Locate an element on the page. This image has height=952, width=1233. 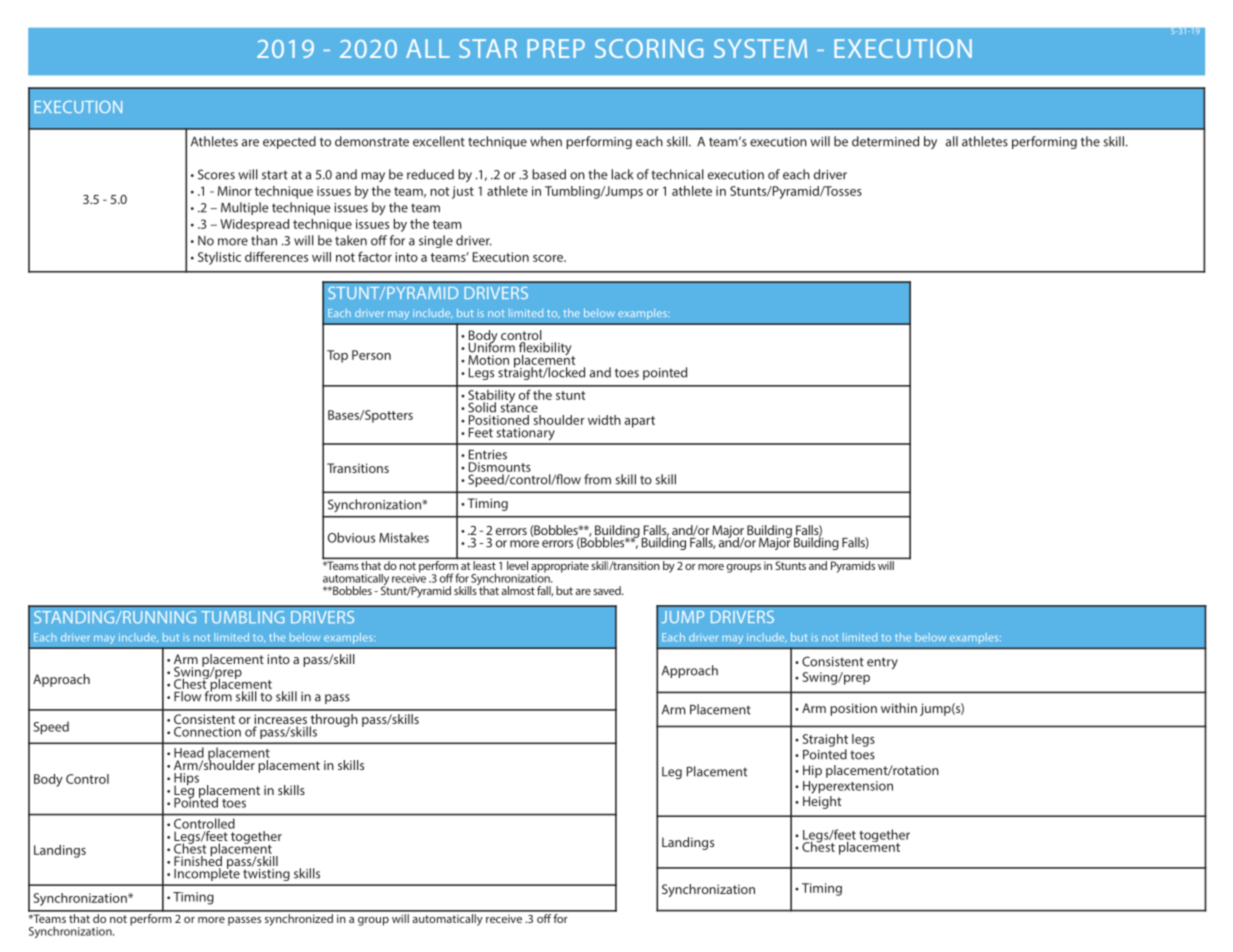
stance is located at coordinates (519, 407).
